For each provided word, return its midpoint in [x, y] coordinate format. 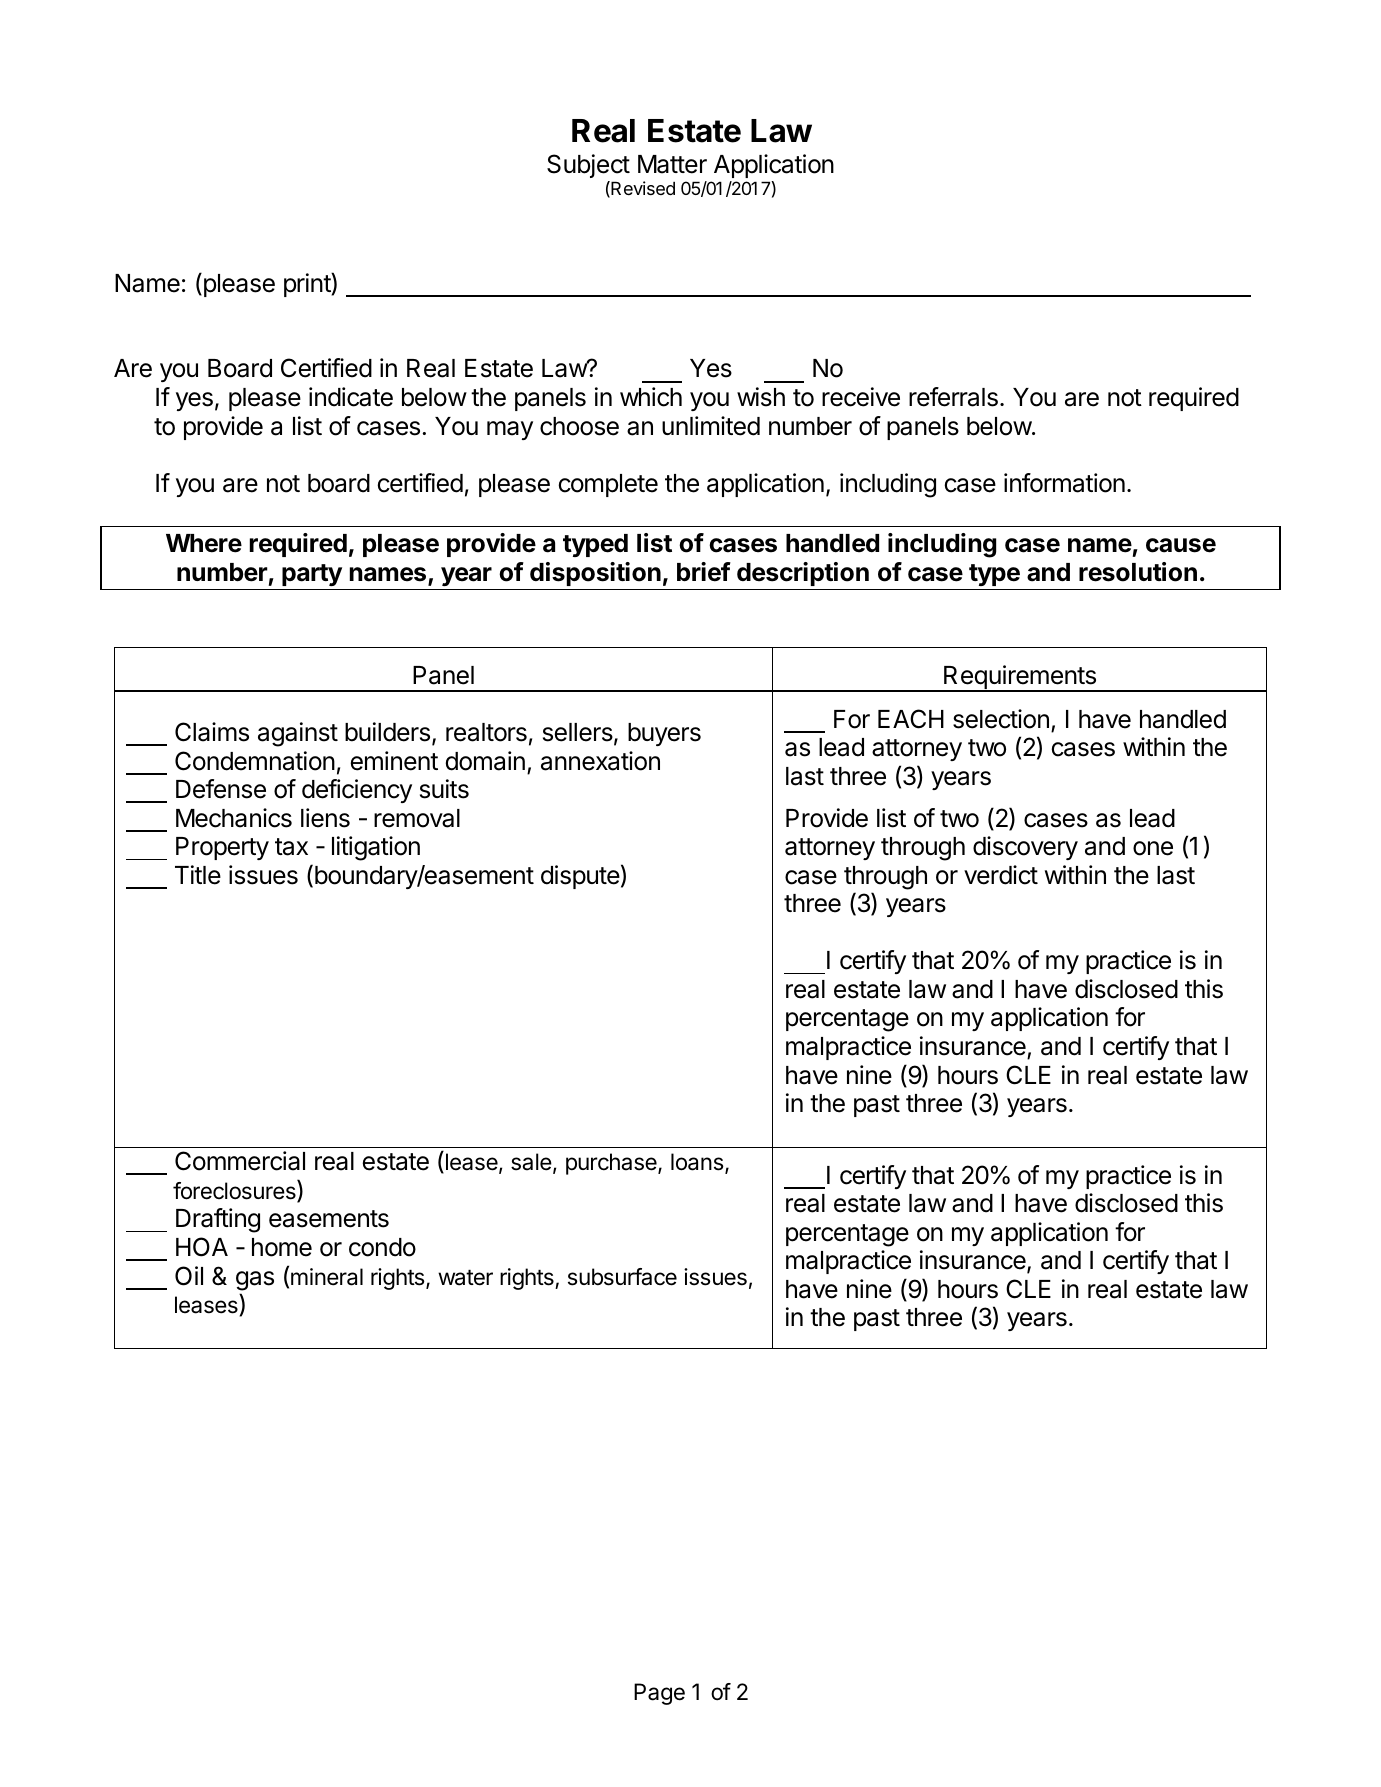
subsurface [622, 1277]
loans [698, 1163]
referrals [953, 397]
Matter [672, 164]
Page [659, 1694]
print [308, 285]
